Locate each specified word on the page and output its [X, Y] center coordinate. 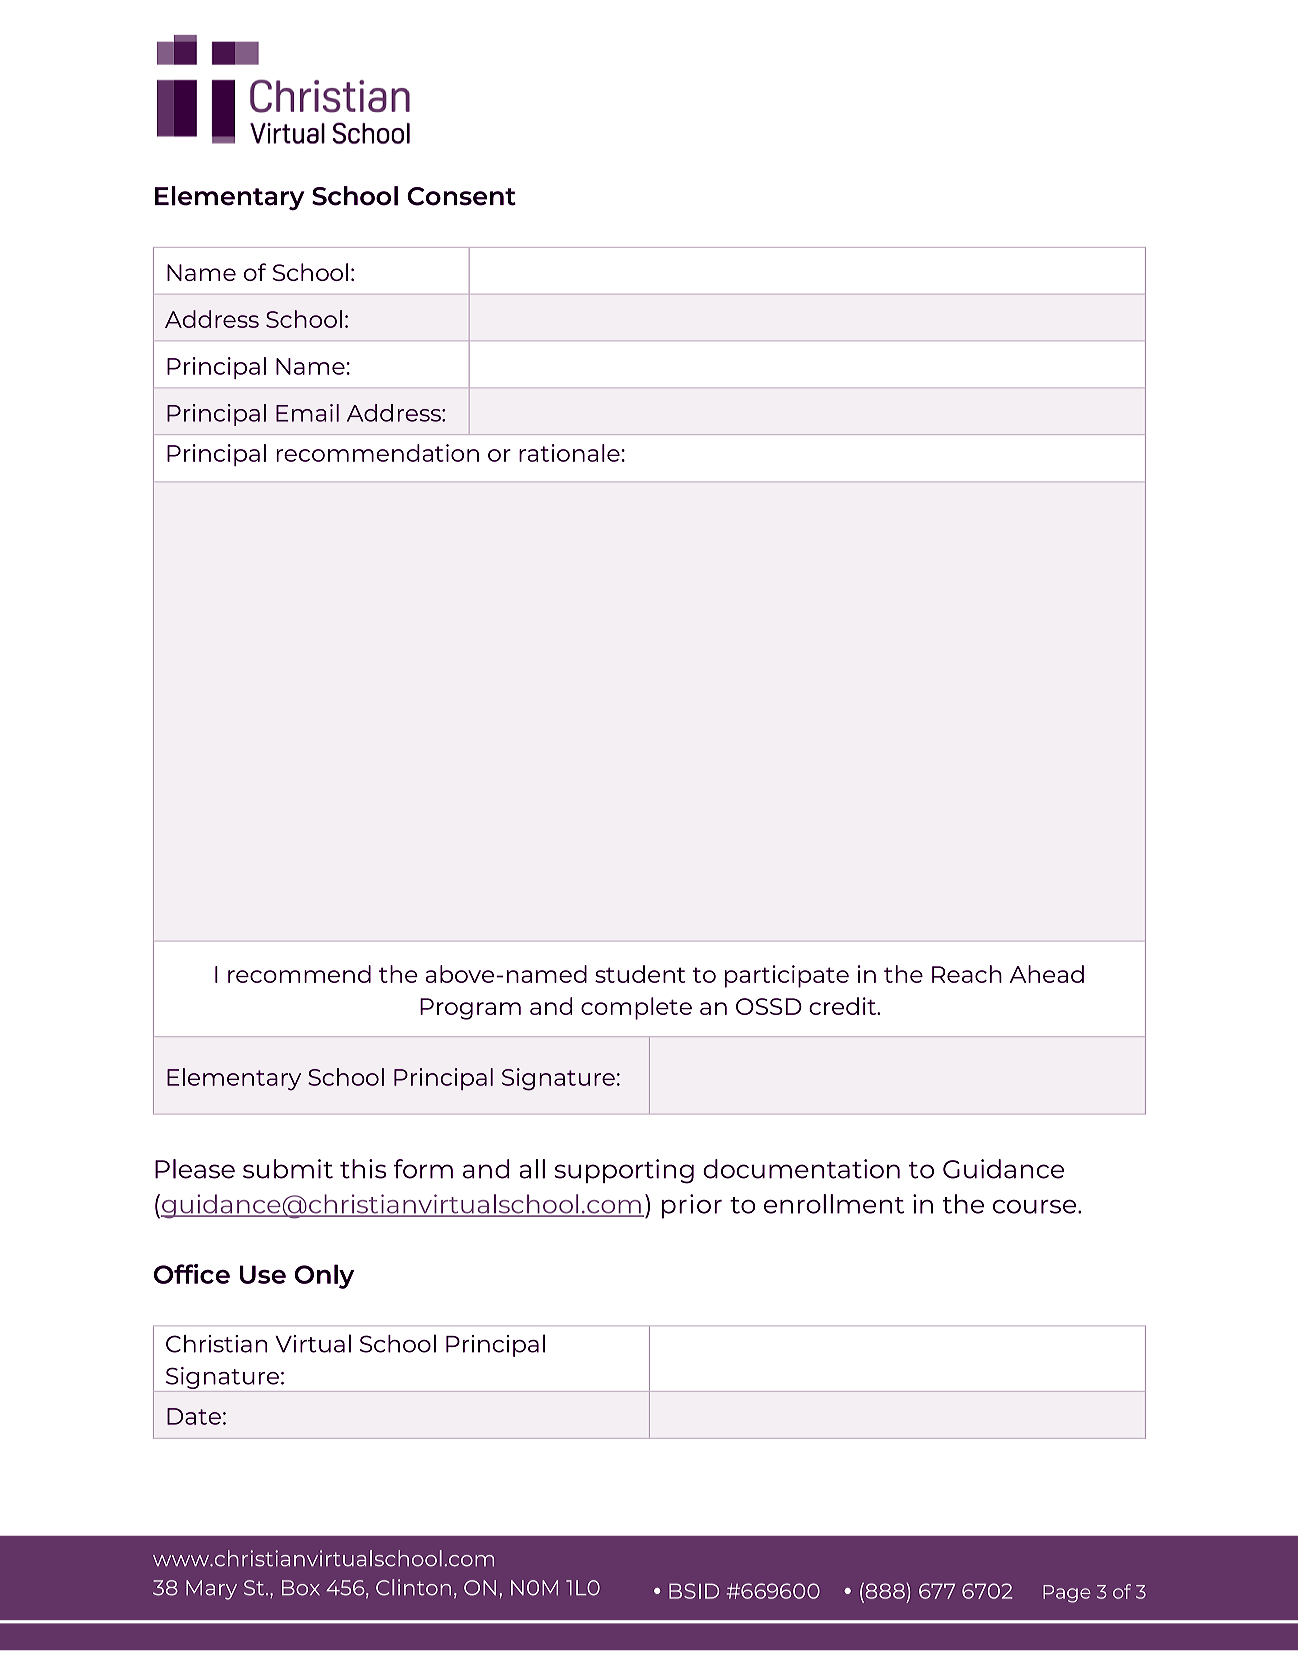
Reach [967, 974]
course [1036, 1207]
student [640, 974]
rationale [569, 453]
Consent [461, 196]
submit [288, 1169]
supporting [624, 1171]
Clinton [413, 1587]
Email [307, 413]
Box [301, 1588]
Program [470, 1009]
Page [1067, 1594]
